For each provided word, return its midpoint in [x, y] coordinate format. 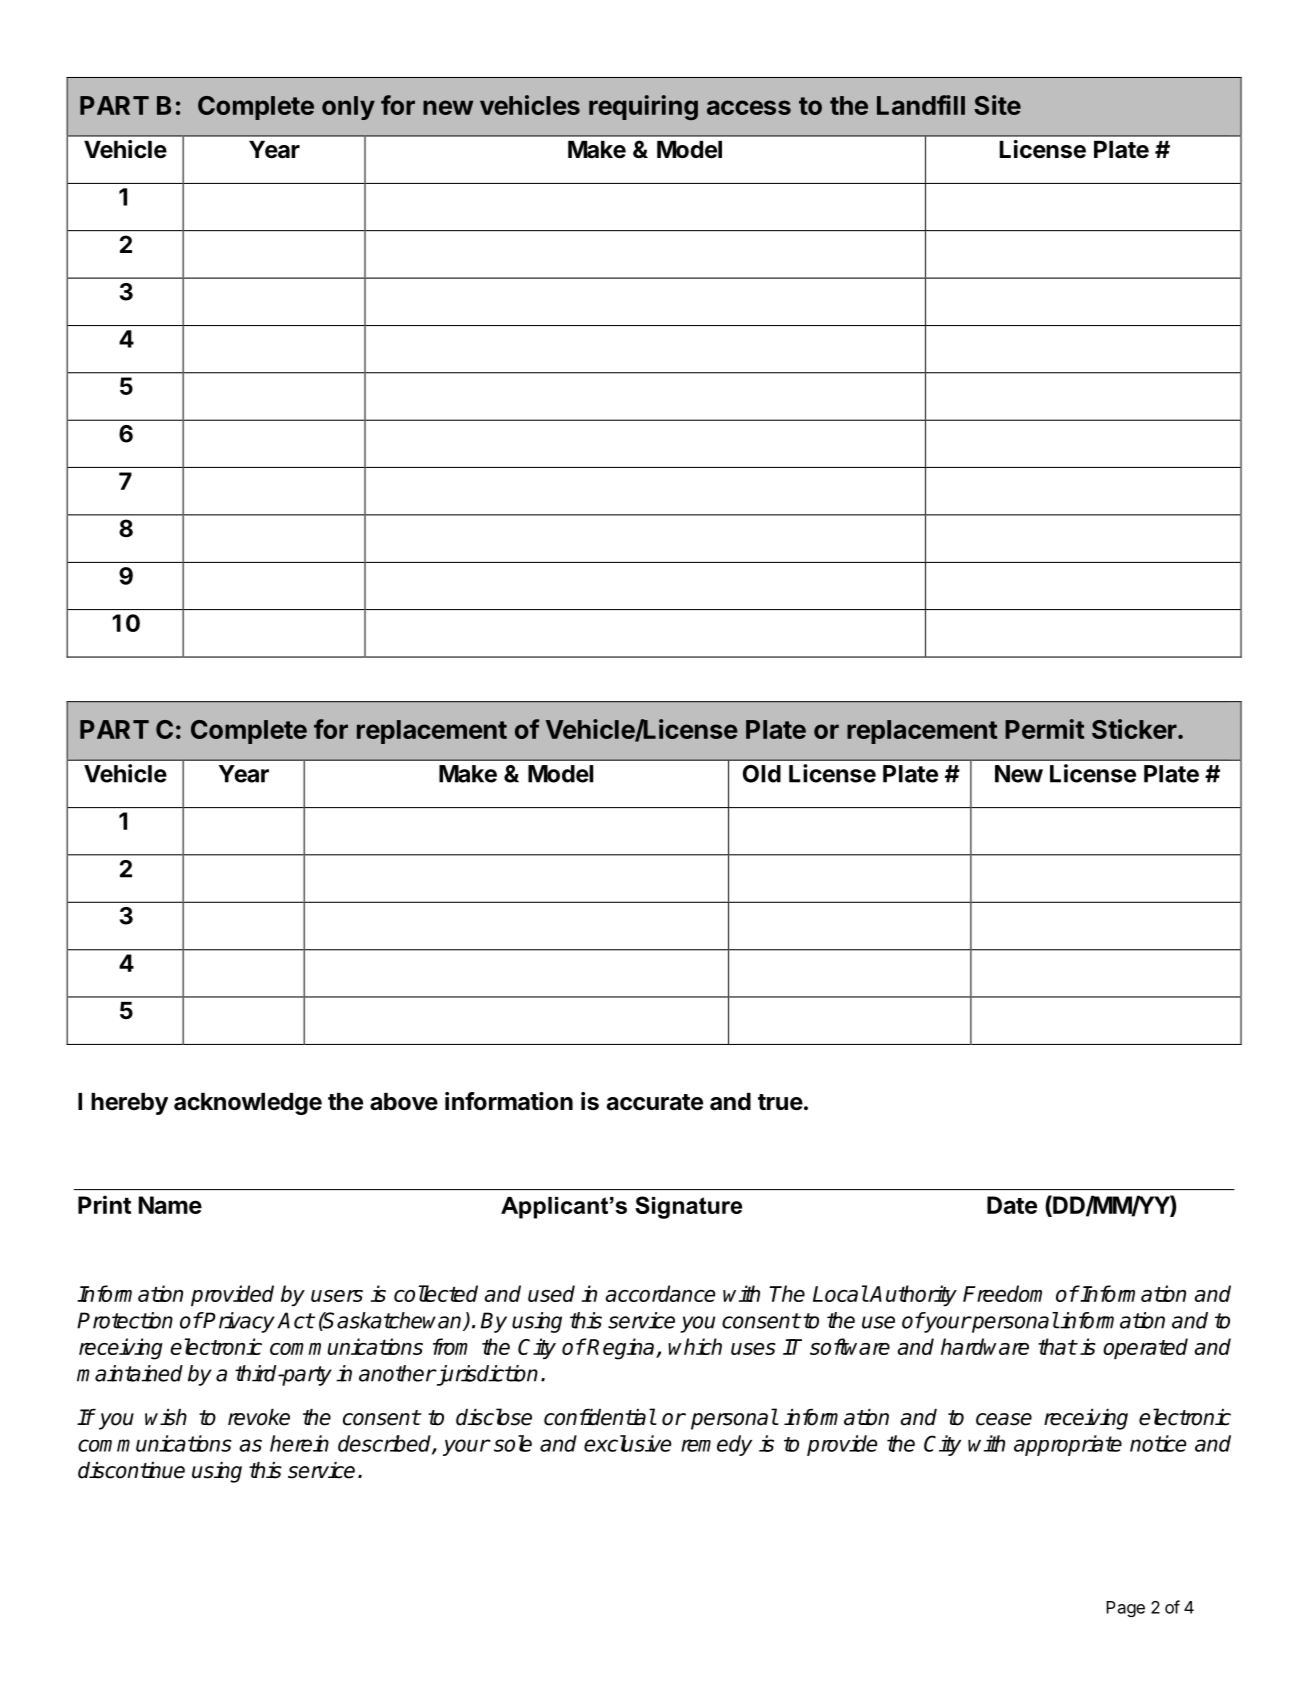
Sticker [1135, 729]
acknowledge [248, 1104]
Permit [1044, 729]
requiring [643, 107]
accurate [655, 1102]
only [348, 108]
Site [997, 105]
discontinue [131, 1470]
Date [1012, 1205]
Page [1125, 1609]
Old [762, 774]
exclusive [627, 1443]
